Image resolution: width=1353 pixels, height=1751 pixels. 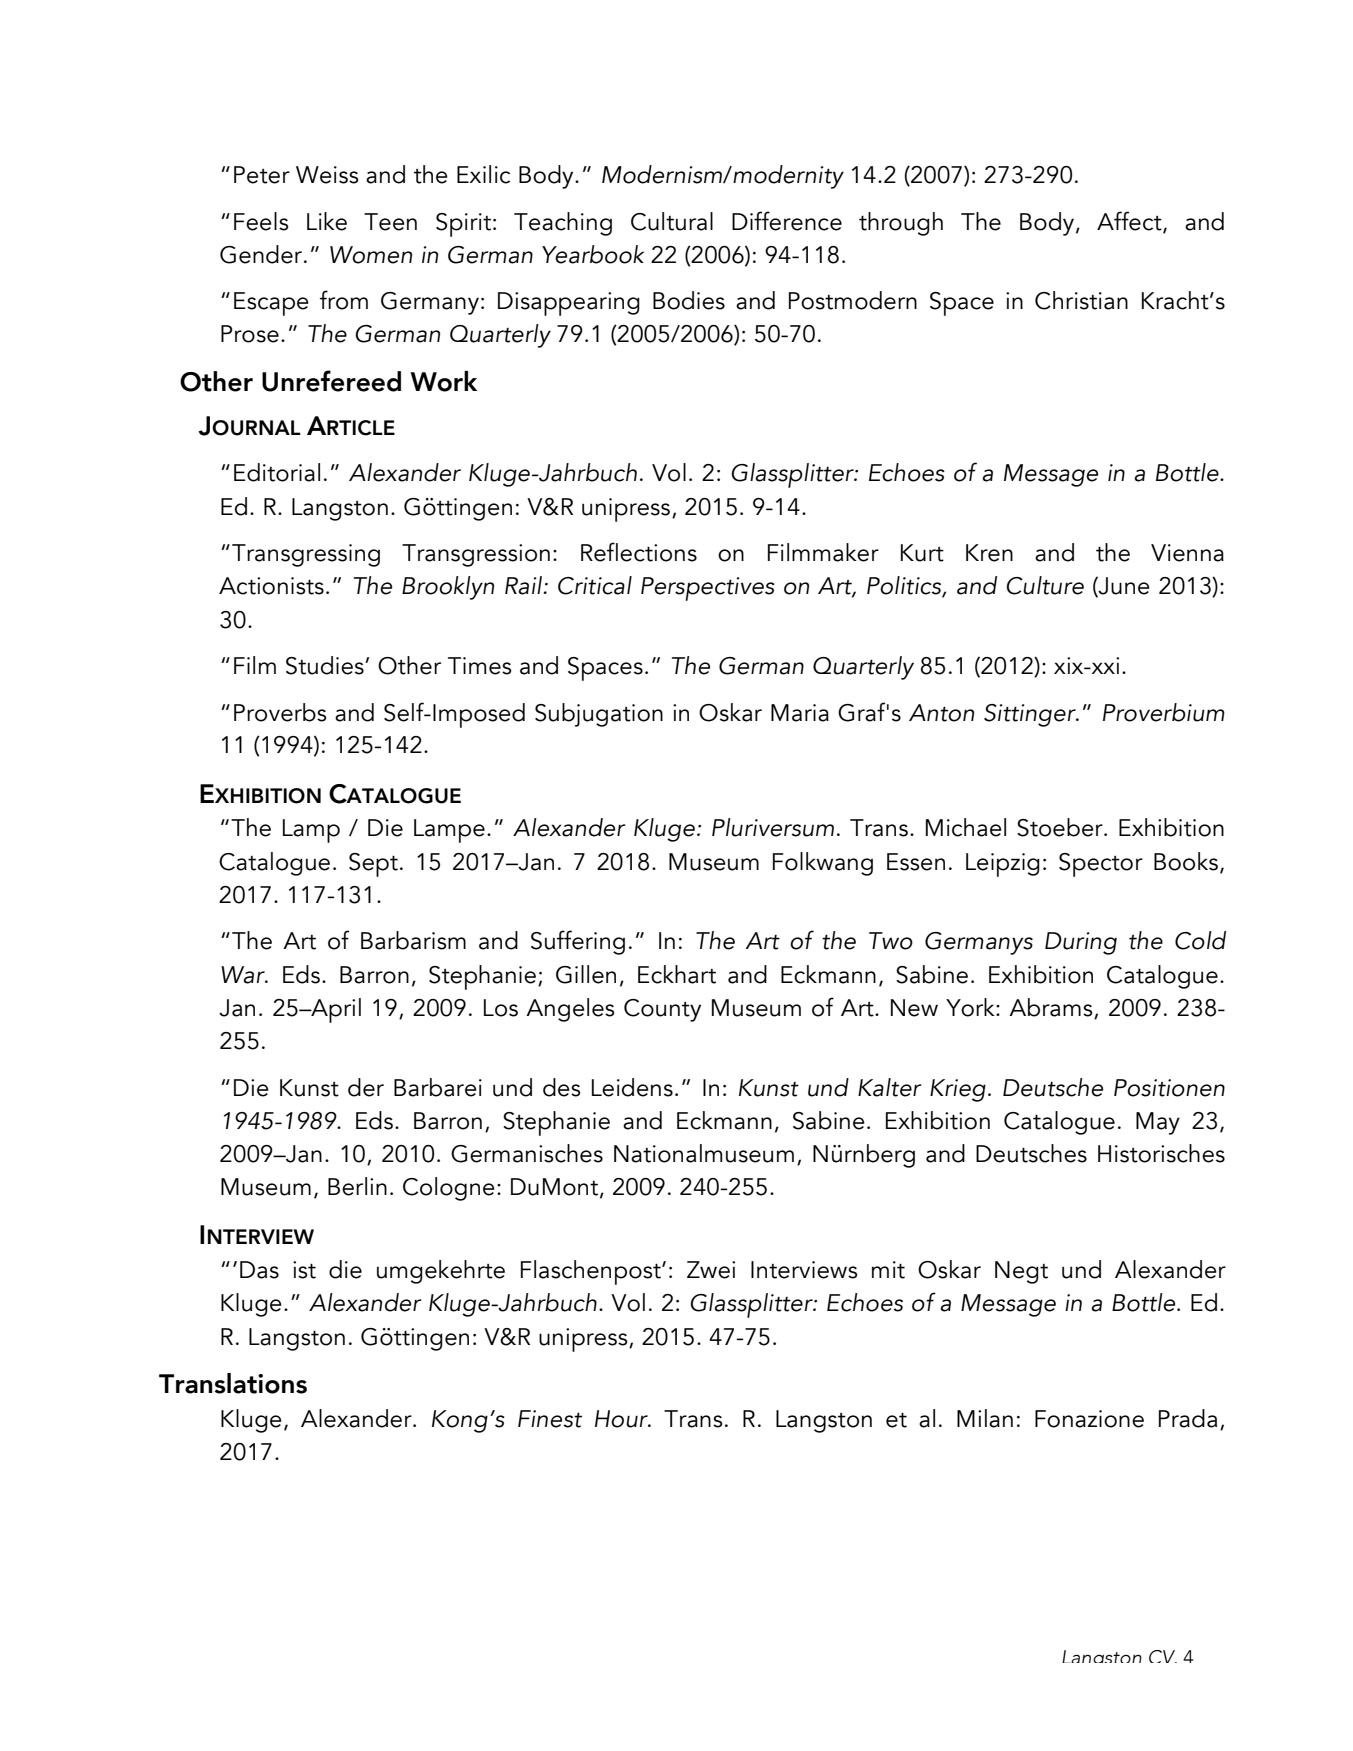 I want to click on Cultural, so click(x=672, y=221).
